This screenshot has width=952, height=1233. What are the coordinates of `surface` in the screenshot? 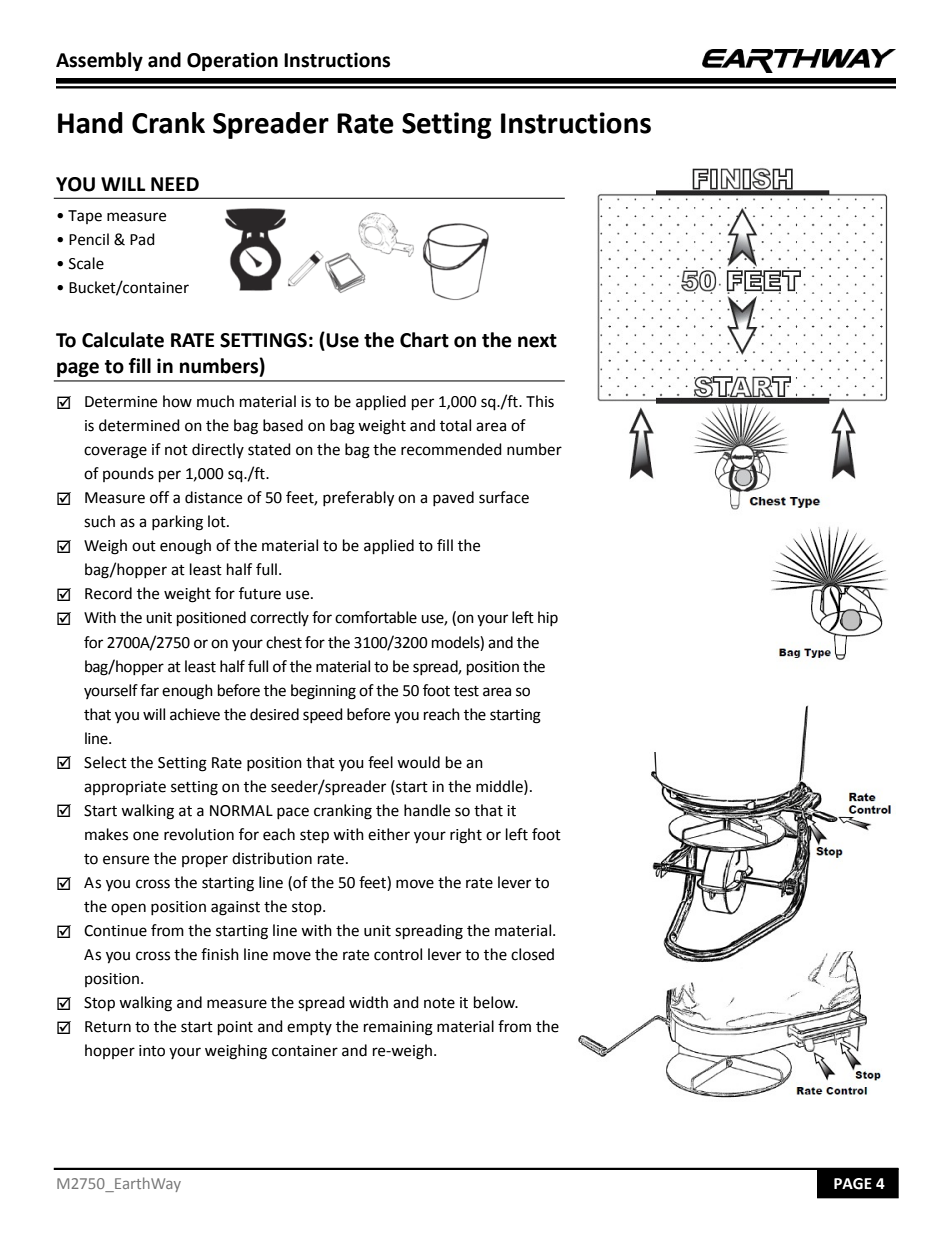 It's located at (504, 497).
